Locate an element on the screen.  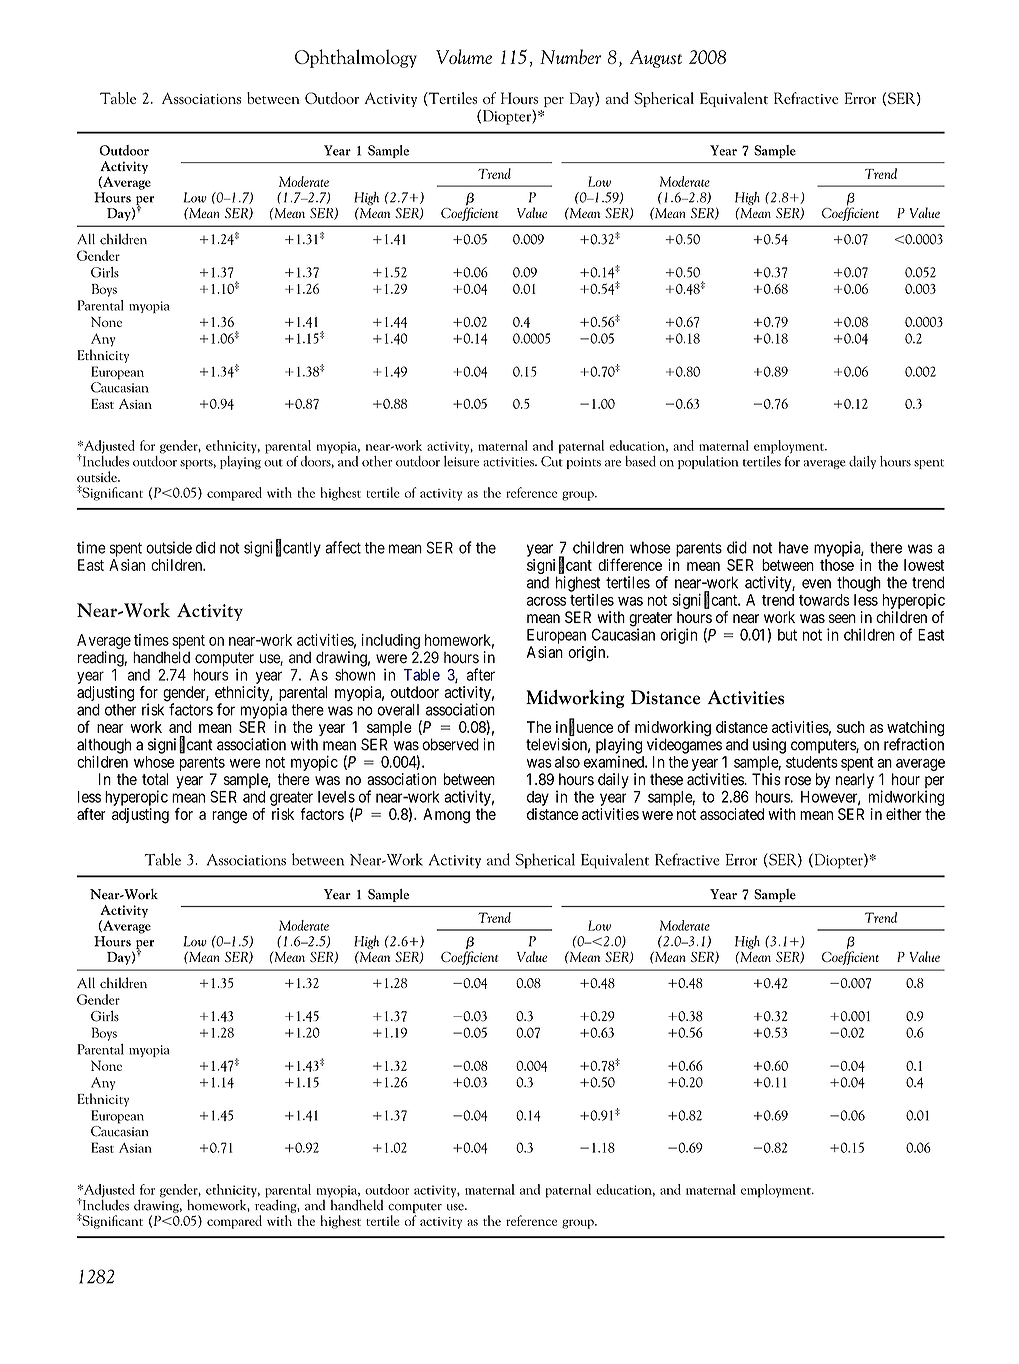
but is located at coordinates (787, 635).
